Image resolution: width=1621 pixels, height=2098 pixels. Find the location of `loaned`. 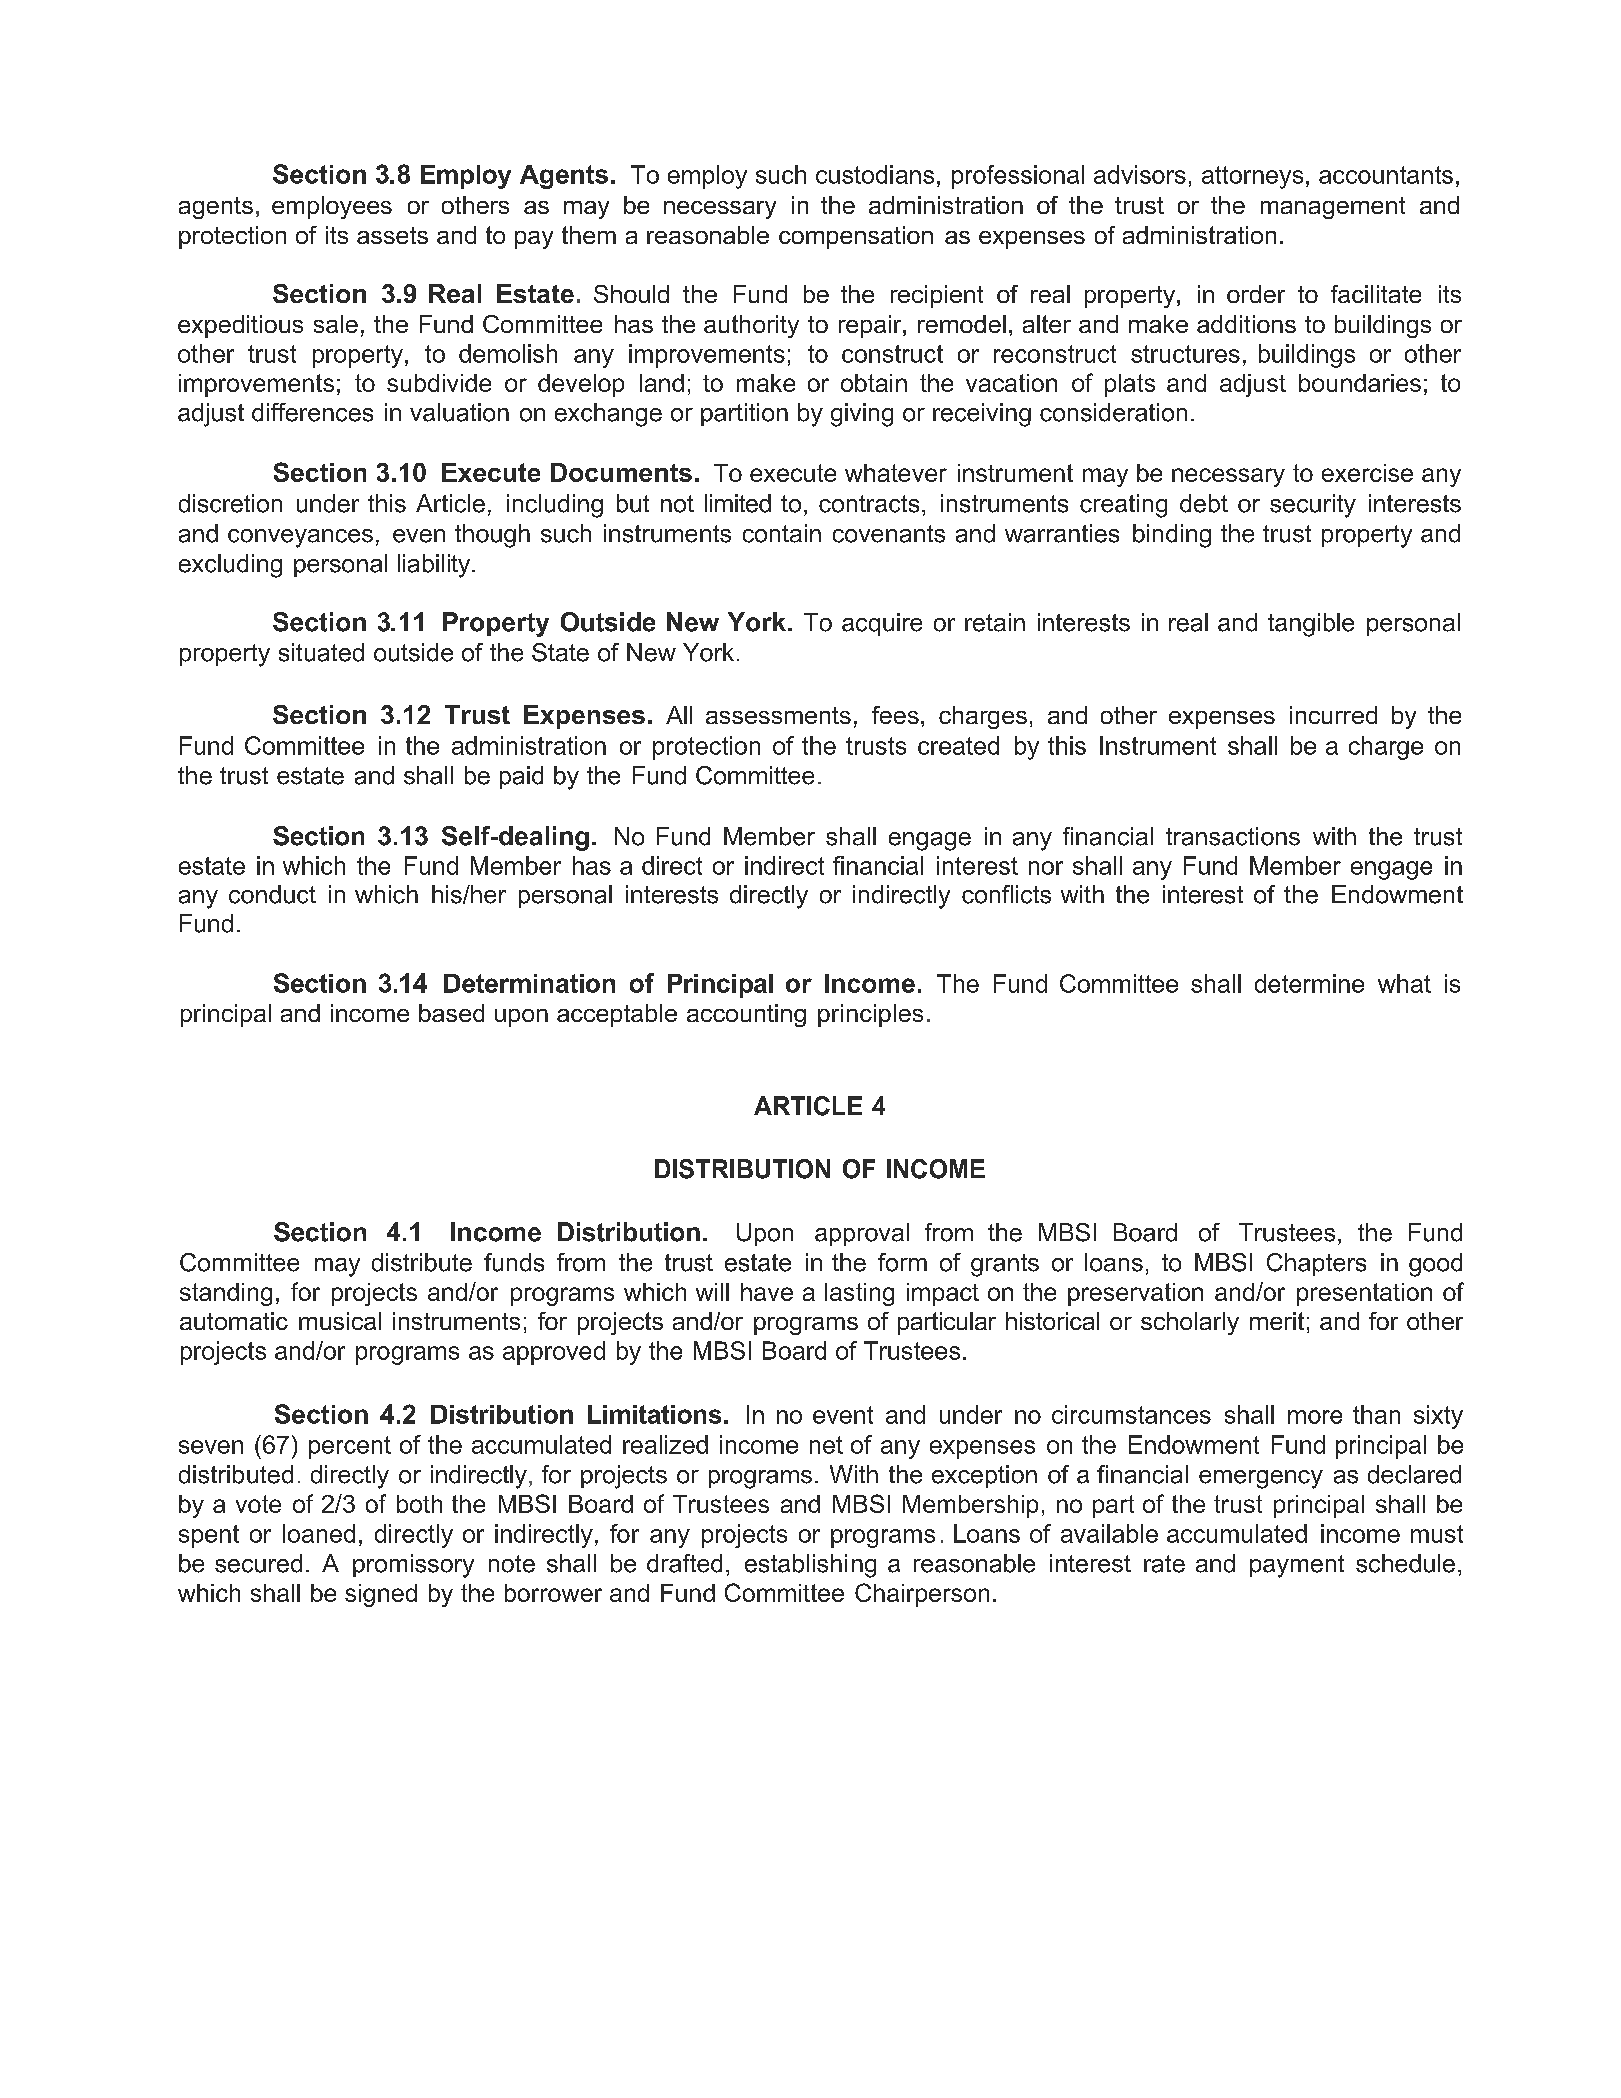

loaned is located at coordinates (319, 1533).
